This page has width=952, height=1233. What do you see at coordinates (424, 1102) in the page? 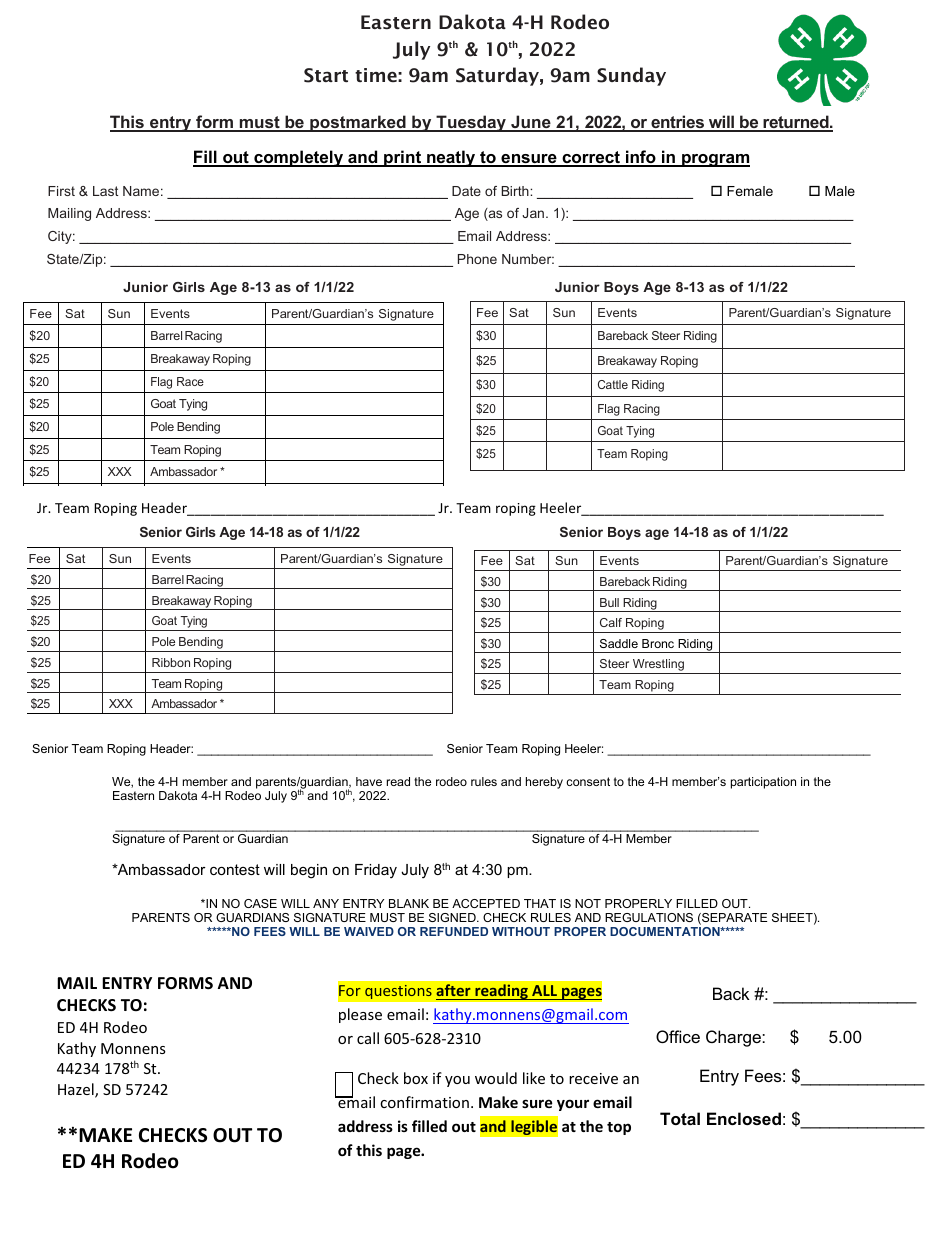
I see `confirmation` at bounding box center [424, 1102].
